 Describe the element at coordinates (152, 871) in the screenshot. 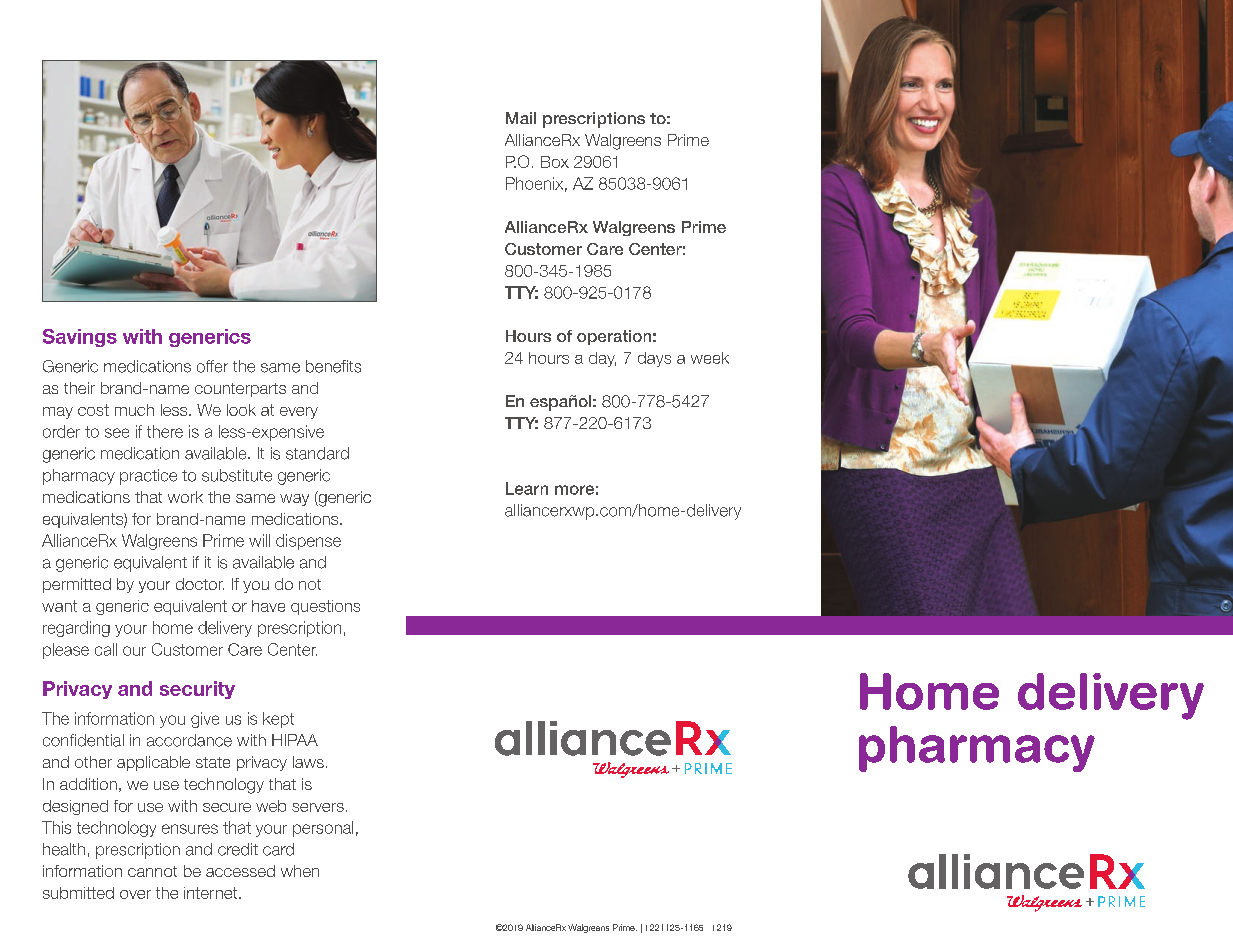

I see `cannot` at that location.
